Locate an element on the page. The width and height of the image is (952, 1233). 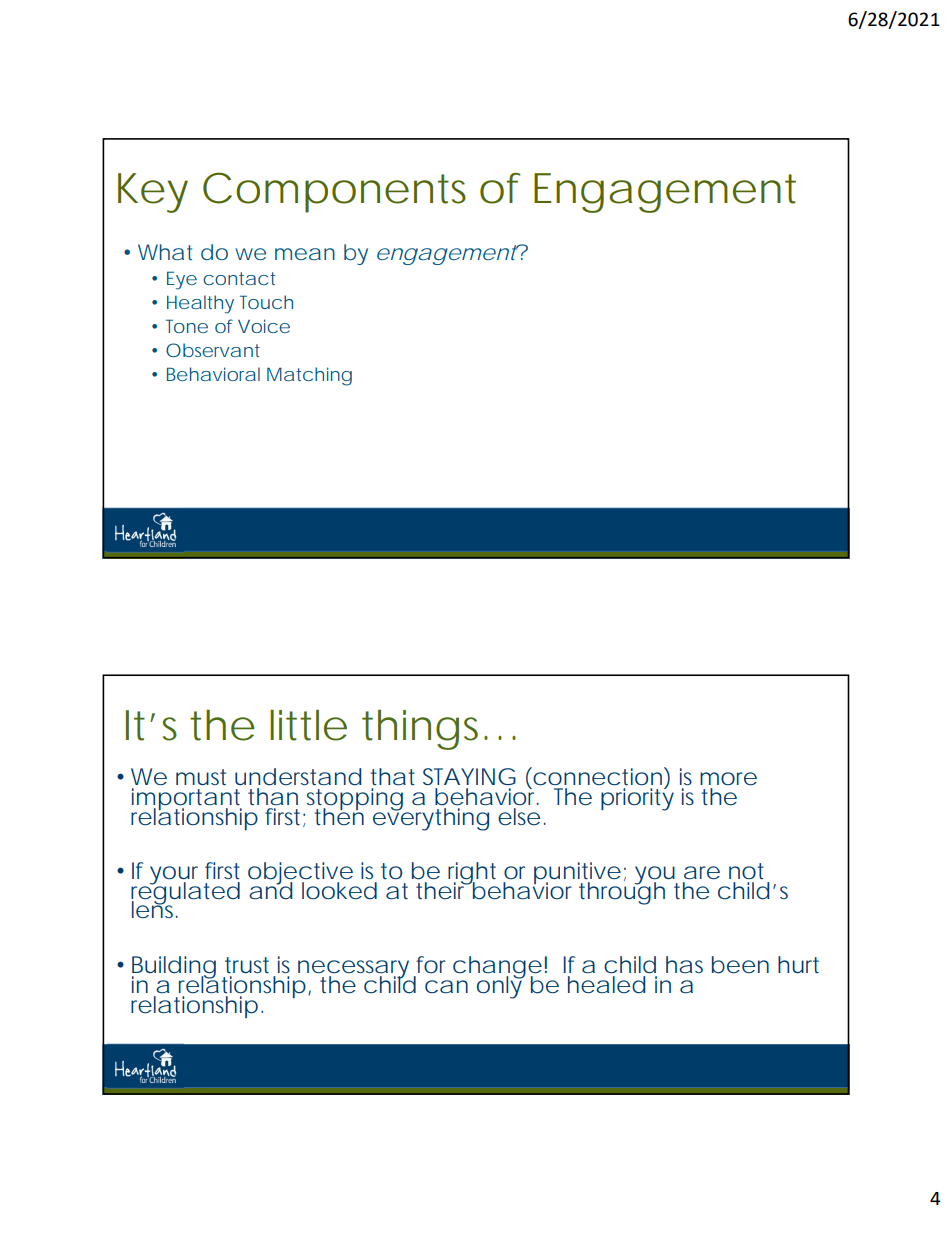
trust is located at coordinates (247, 965).
